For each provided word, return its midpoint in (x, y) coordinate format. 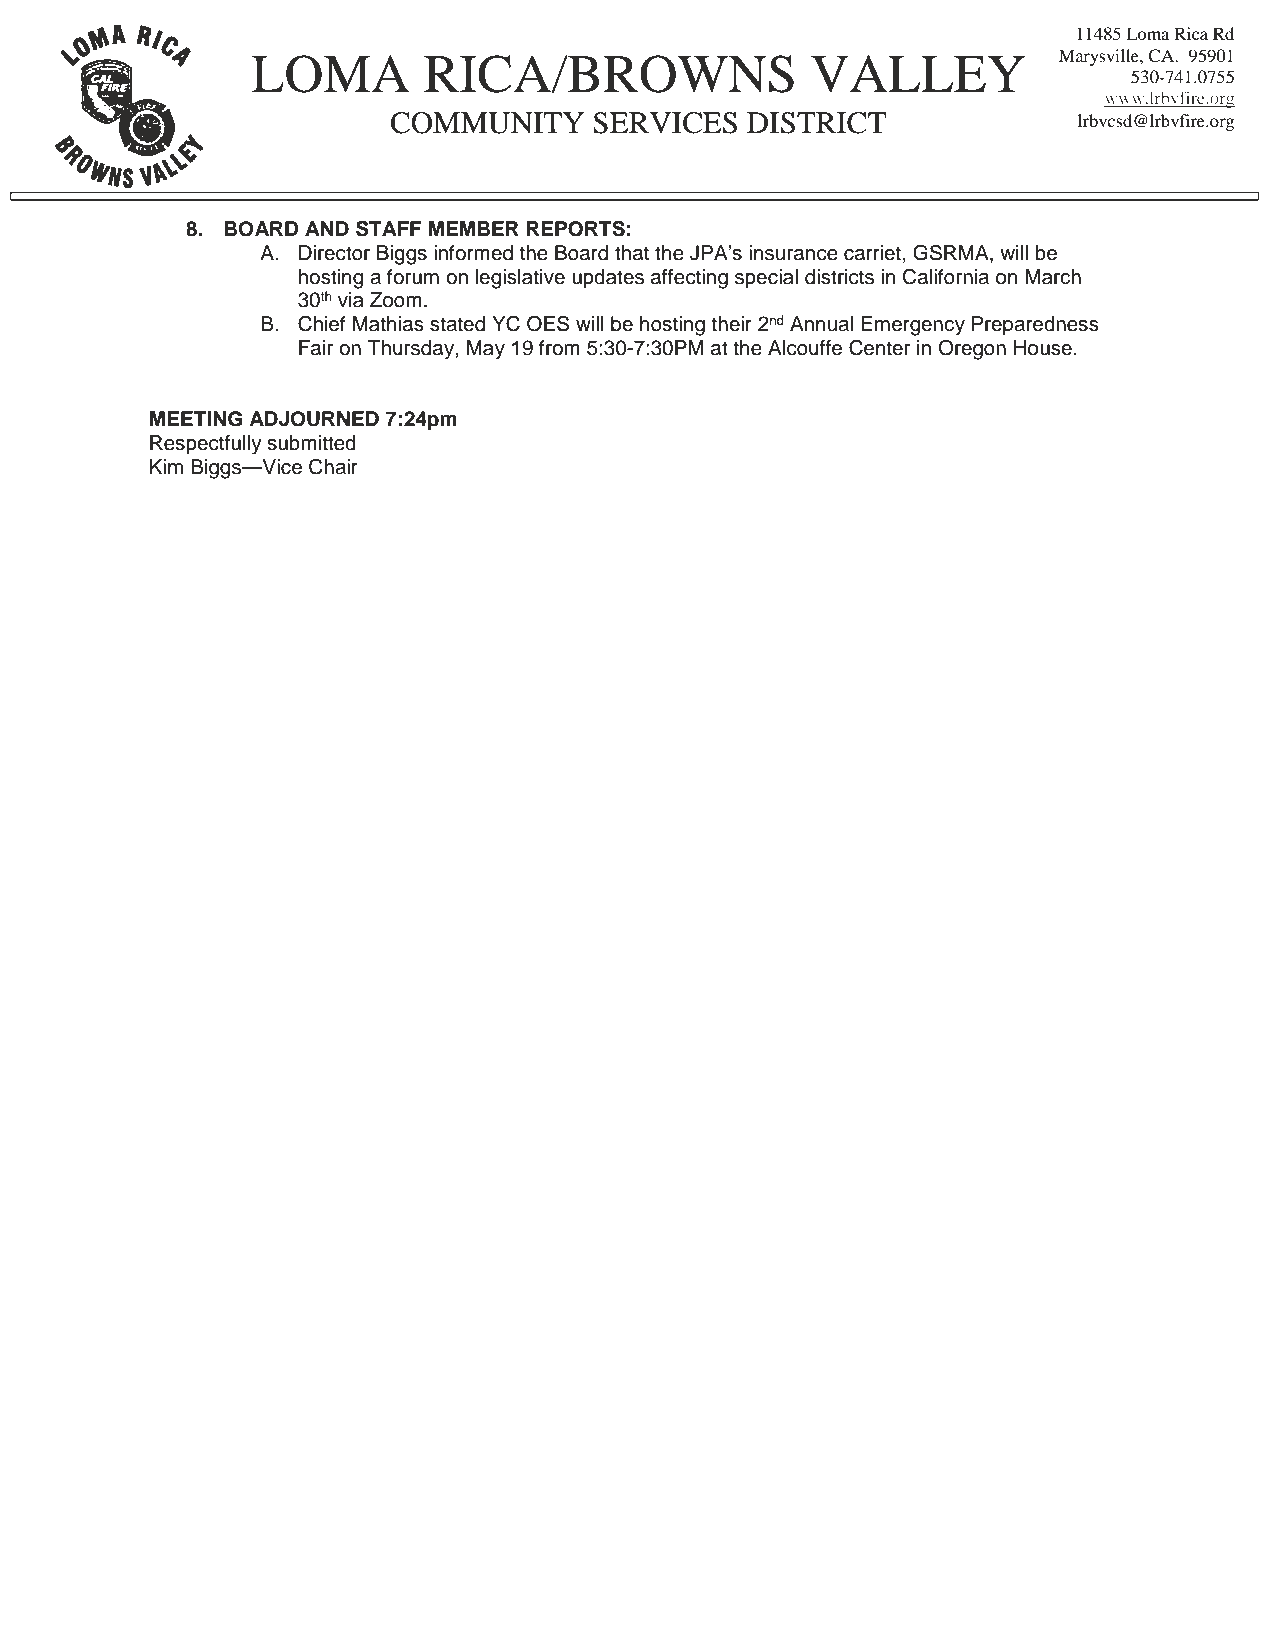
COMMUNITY (487, 123)
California (945, 277)
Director (334, 253)
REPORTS (575, 229)
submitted (311, 443)
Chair (333, 467)
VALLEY (918, 74)
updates (608, 279)
